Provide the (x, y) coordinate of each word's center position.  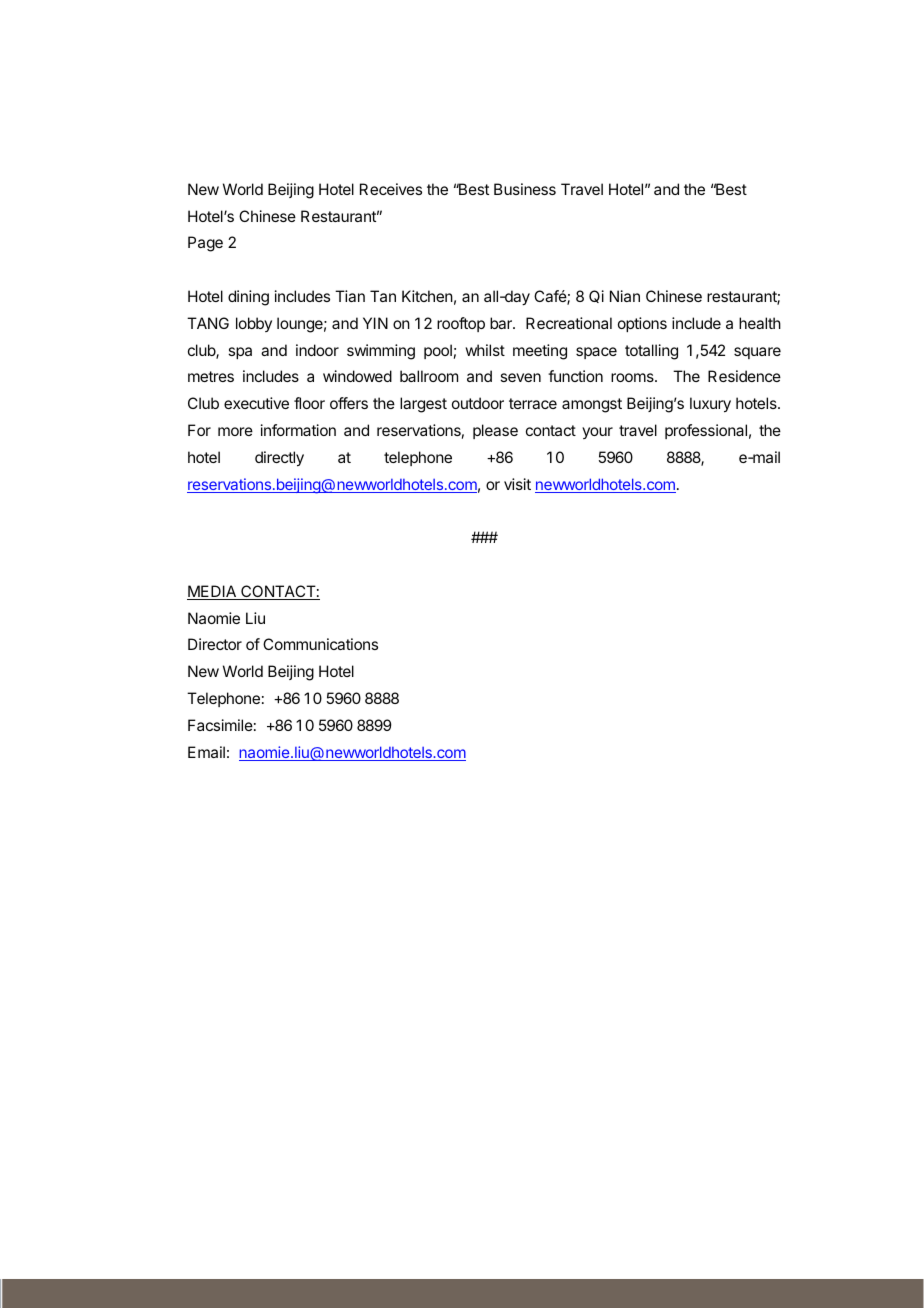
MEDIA (213, 592)
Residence (744, 376)
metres (211, 376)
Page (205, 244)
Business (525, 189)
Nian (625, 296)
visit (517, 484)
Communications (320, 644)
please (495, 431)
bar (502, 323)
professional (706, 431)
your (597, 433)
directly (279, 459)
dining (248, 298)
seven (520, 377)
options (642, 324)
